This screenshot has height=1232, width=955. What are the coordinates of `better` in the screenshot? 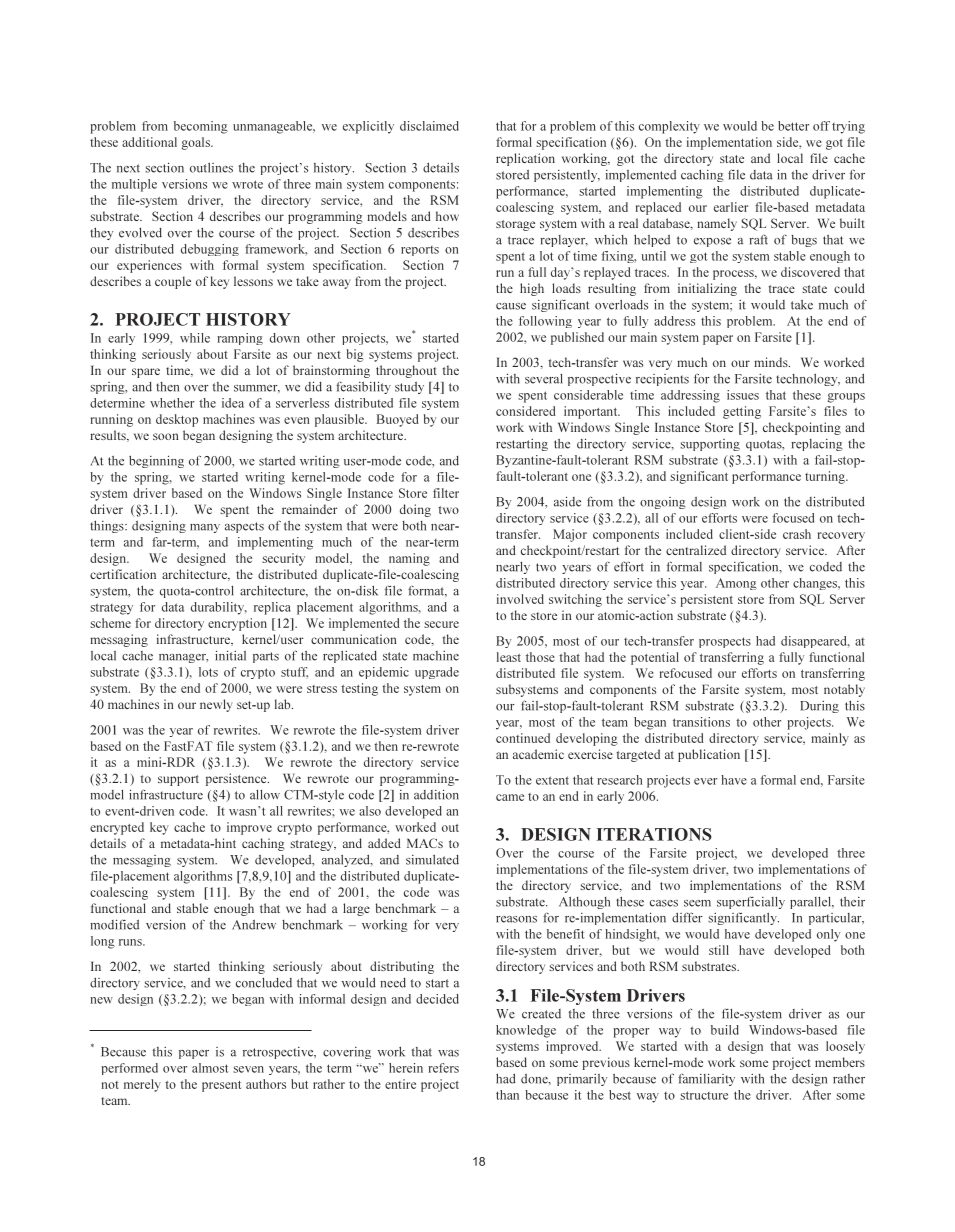 It's located at (793, 126).
